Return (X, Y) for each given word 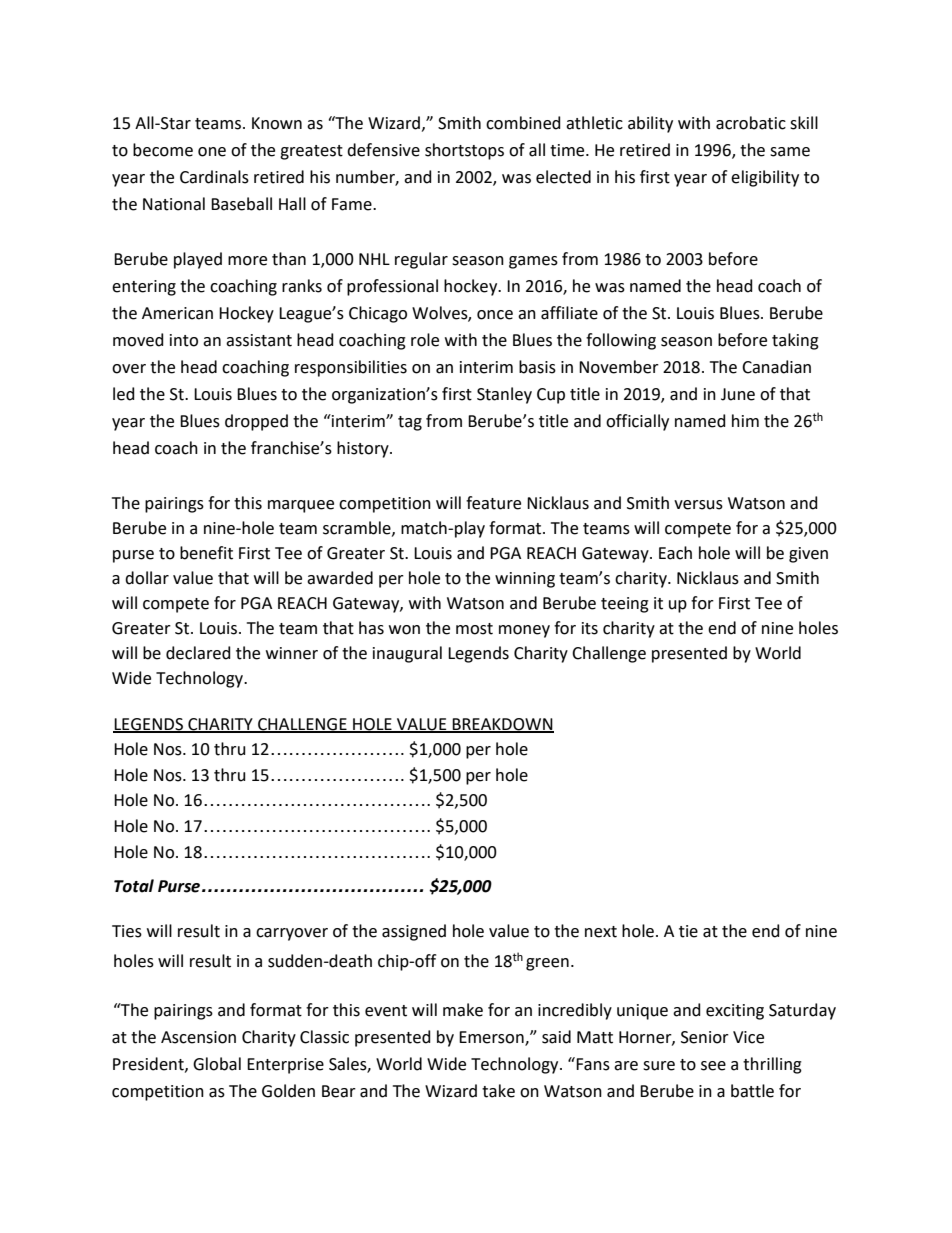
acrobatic (751, 123)
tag (410, 423)
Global (217, 1064)
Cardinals (214, 177)
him (745, 420)
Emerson (492, 1038)
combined (523, 123)
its (590, 628)
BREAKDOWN (502, 725)
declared (198, 653)
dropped (256, 422)
